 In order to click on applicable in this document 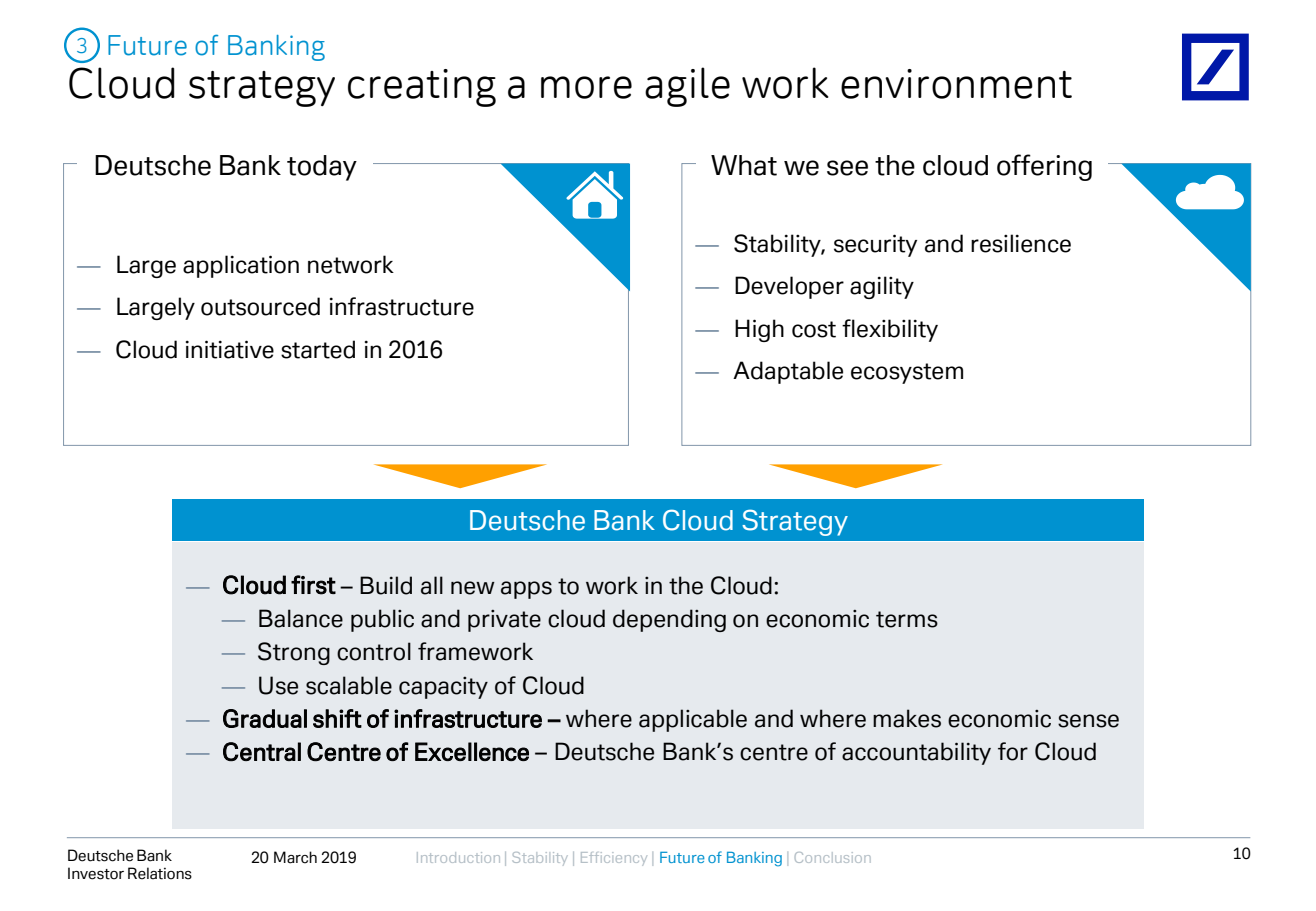, I will do `click(693, 720)`.
